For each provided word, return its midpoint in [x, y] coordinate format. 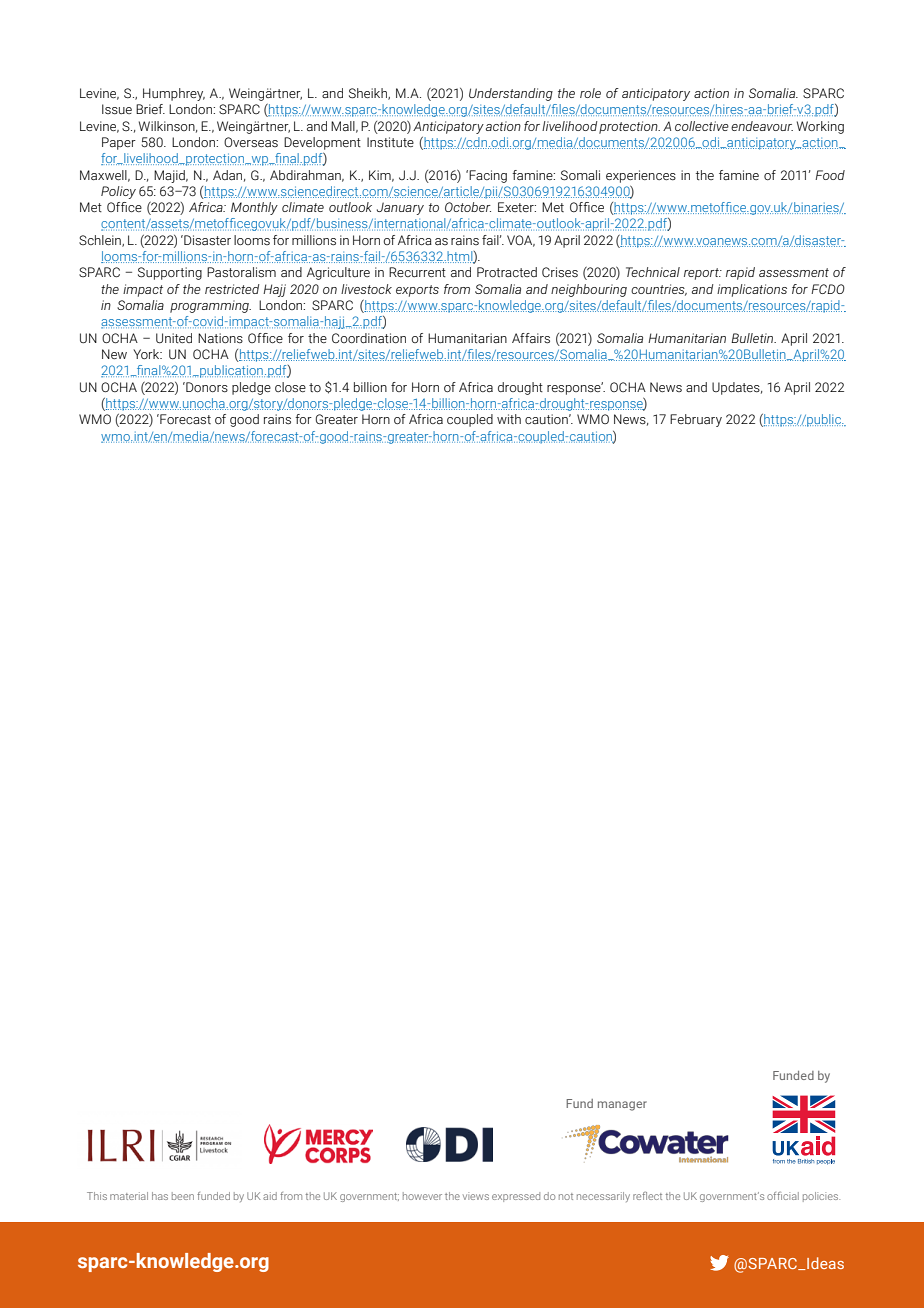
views [476, 1196]
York [147, 354]
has [160, 1196]
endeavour [762, 126]
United [174, 338]
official [783, 1196]
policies [821, 1197]
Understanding [511, 94]
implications [752, 290]
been [183, 1196]
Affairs [531, 338]
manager [622, 1106]
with [509, 419]
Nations [220, 338]
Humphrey [174, 94]
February [696, 420]
